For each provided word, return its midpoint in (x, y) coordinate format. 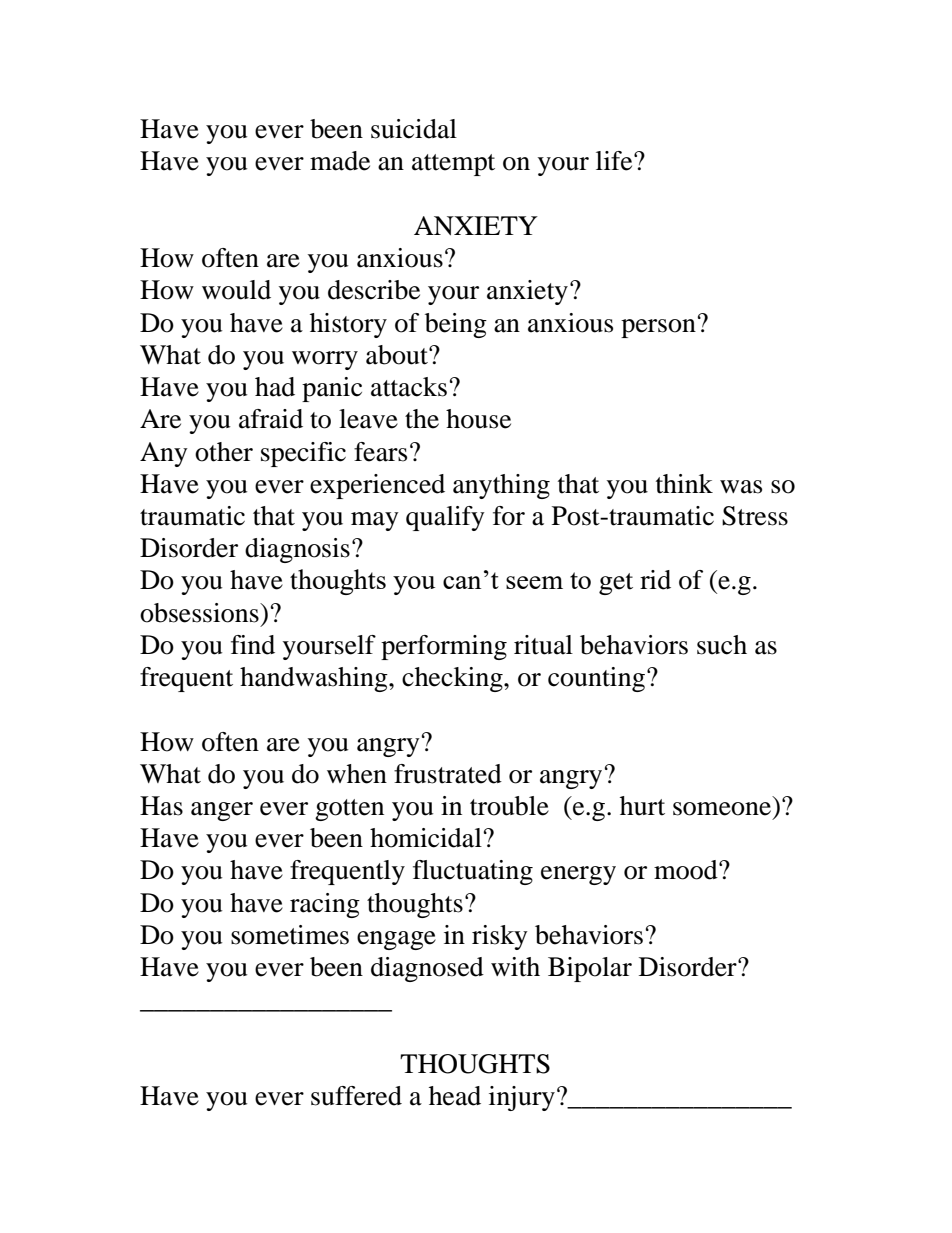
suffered (356, 1096)
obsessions (200, 613)
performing (444, 647)
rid (655, 580)
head (455, 1096)
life (615, 161)
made (340, 161)
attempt (453, 165)
